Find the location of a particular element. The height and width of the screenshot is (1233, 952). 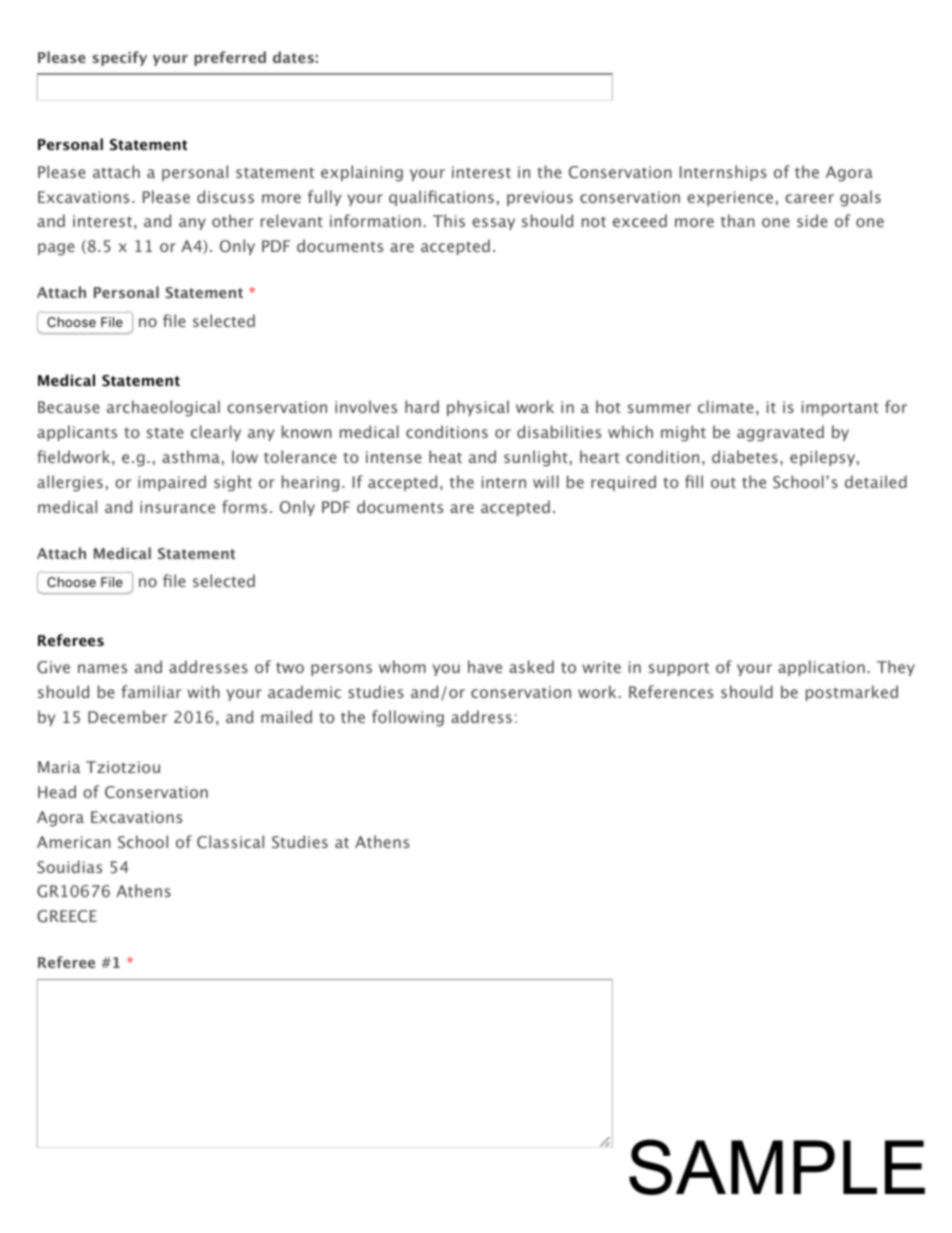

career is located at coordinates (809, 198).
